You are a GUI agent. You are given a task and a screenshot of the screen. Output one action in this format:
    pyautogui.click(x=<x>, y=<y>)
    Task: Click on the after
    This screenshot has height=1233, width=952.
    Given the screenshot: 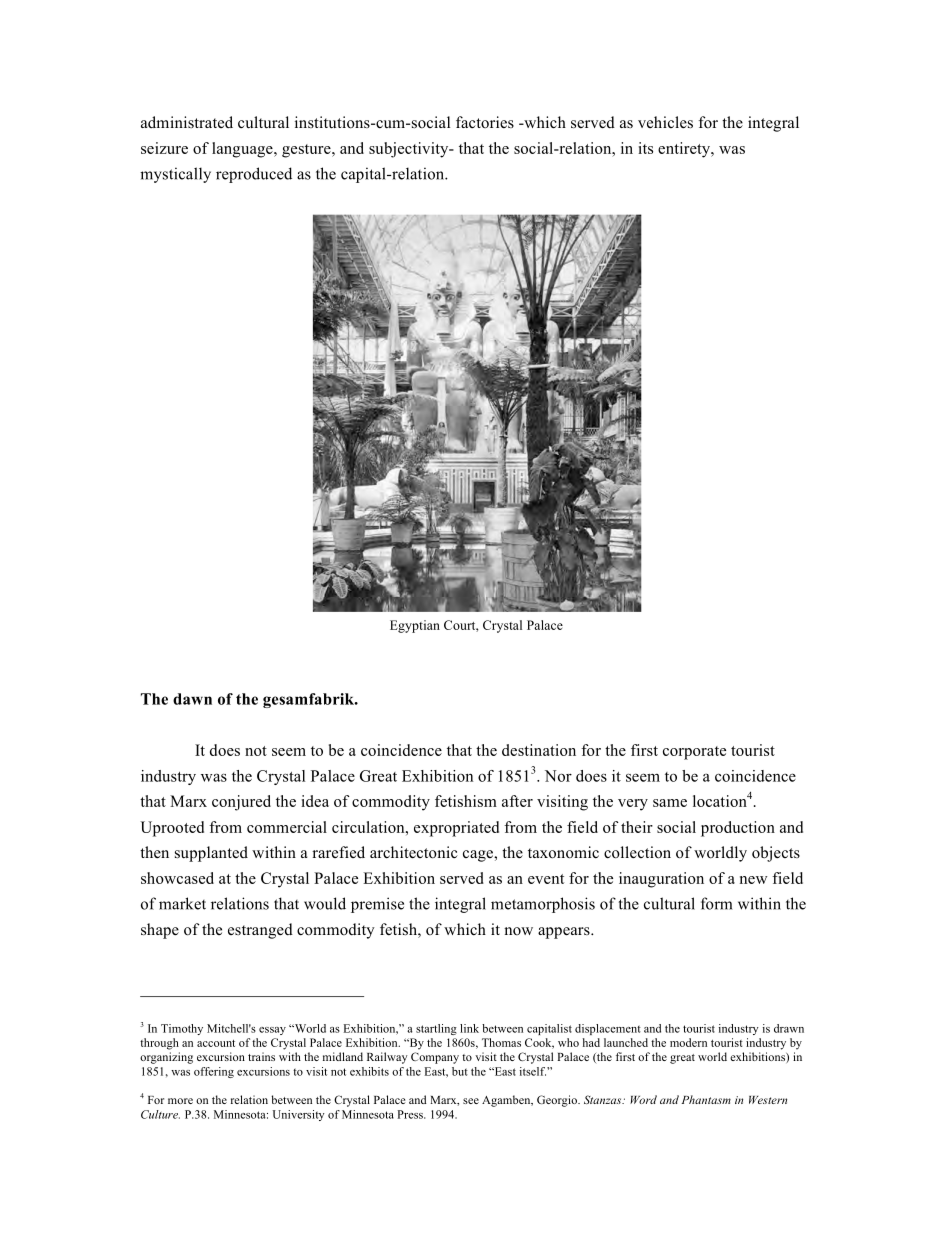 What is the action you would take?
    pyautogui.click(x=517, y=801)
